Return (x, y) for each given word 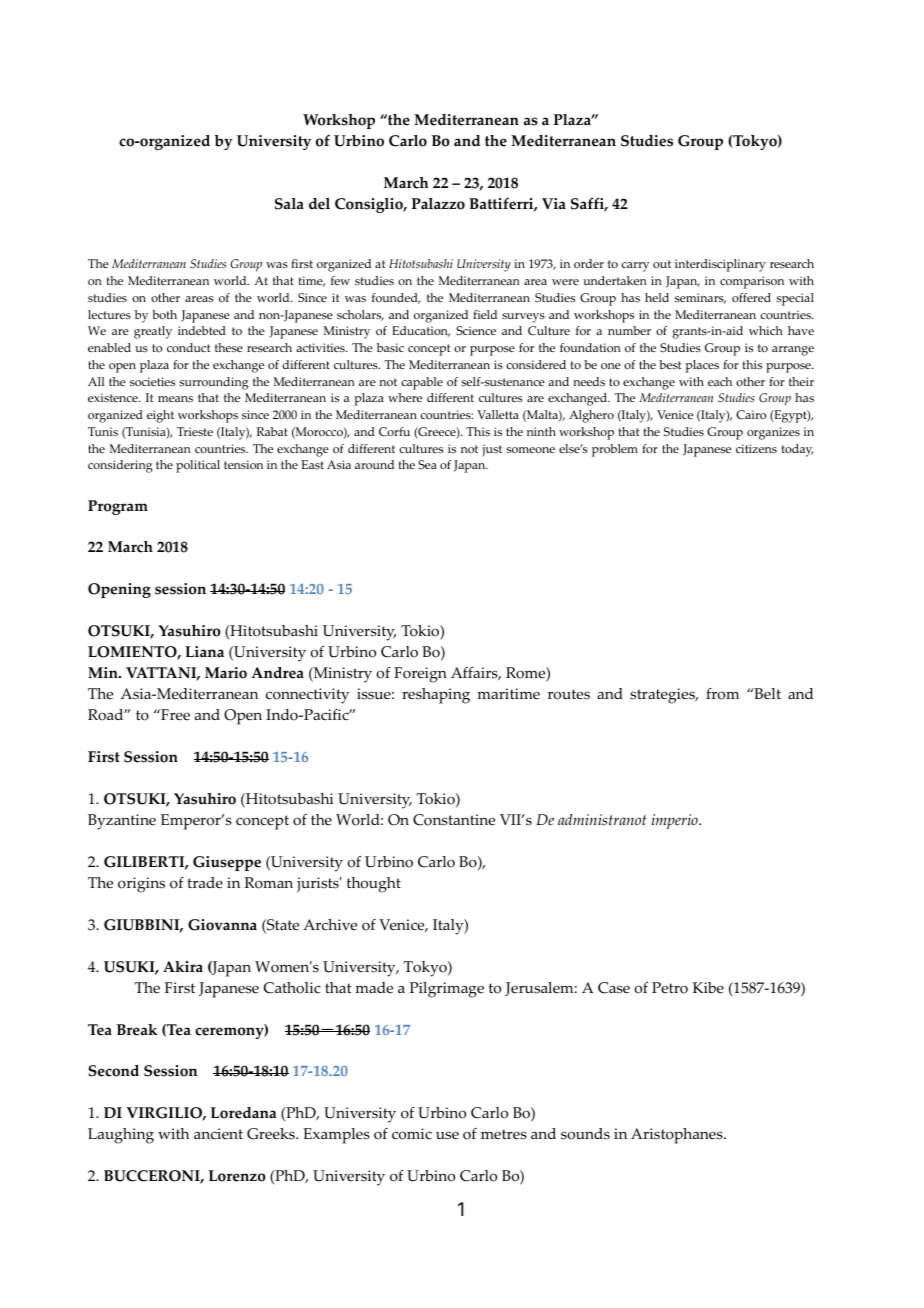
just (492, 450)
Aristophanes (678, 1136)
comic (412, 1134)
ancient (218, 1134)
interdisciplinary (720, 265)
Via (554, 204)
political (198, 466)
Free (174, 715)
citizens (756, 448)
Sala (289, 204)
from (722, 694)
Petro (670, 988)
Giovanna (222, 925)
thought (374, 885)
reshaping (436, 696)
